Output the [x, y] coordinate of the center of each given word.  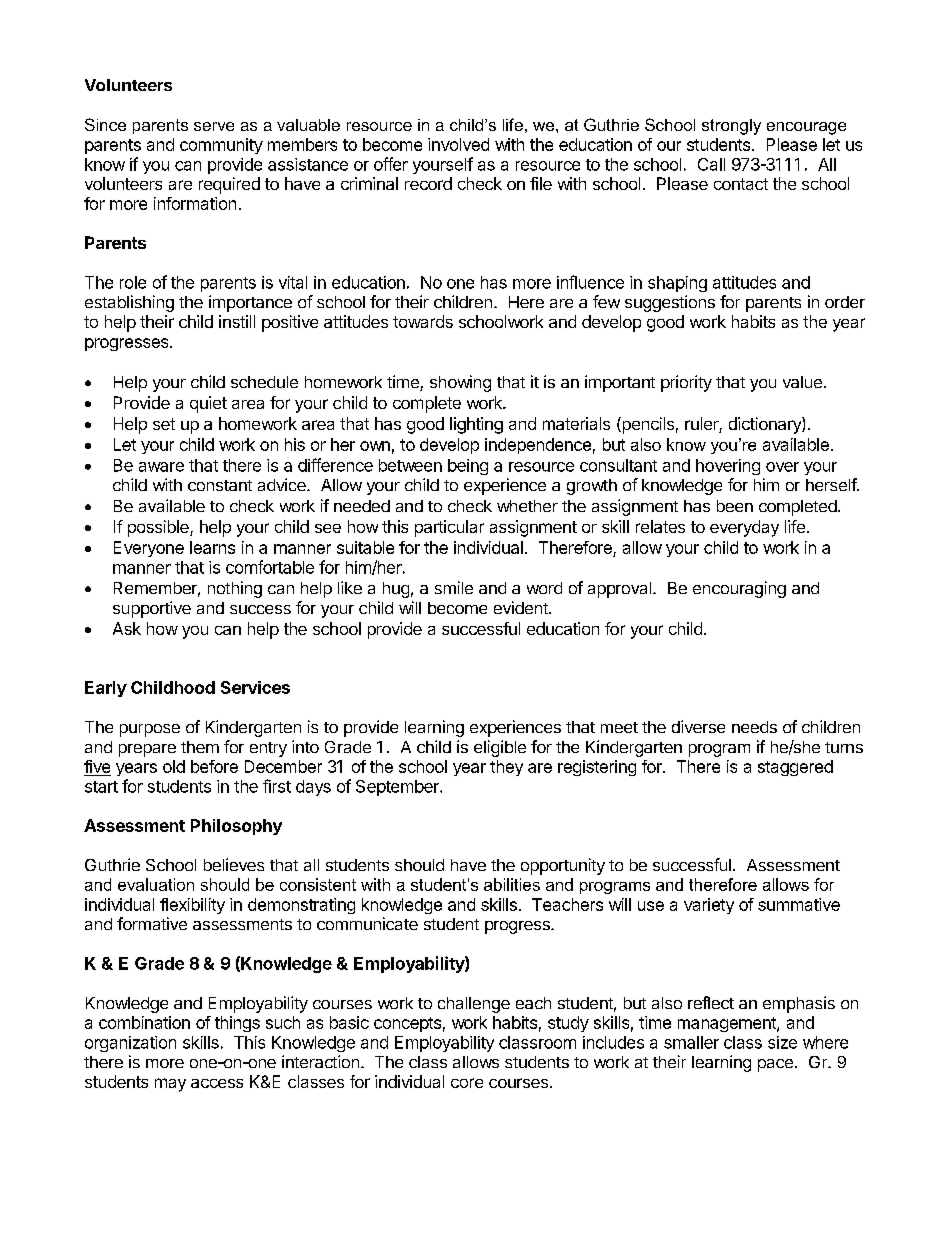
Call [711, 164]
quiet [208, 404]
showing [460, 383]
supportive [152, 609]
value [802, 382]
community [221, 146]
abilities [512, 884]
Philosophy [236, 827]
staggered [795, 768]
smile [454, 587]
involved [458, 144]
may [170, 1085]
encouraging [739, 589]
